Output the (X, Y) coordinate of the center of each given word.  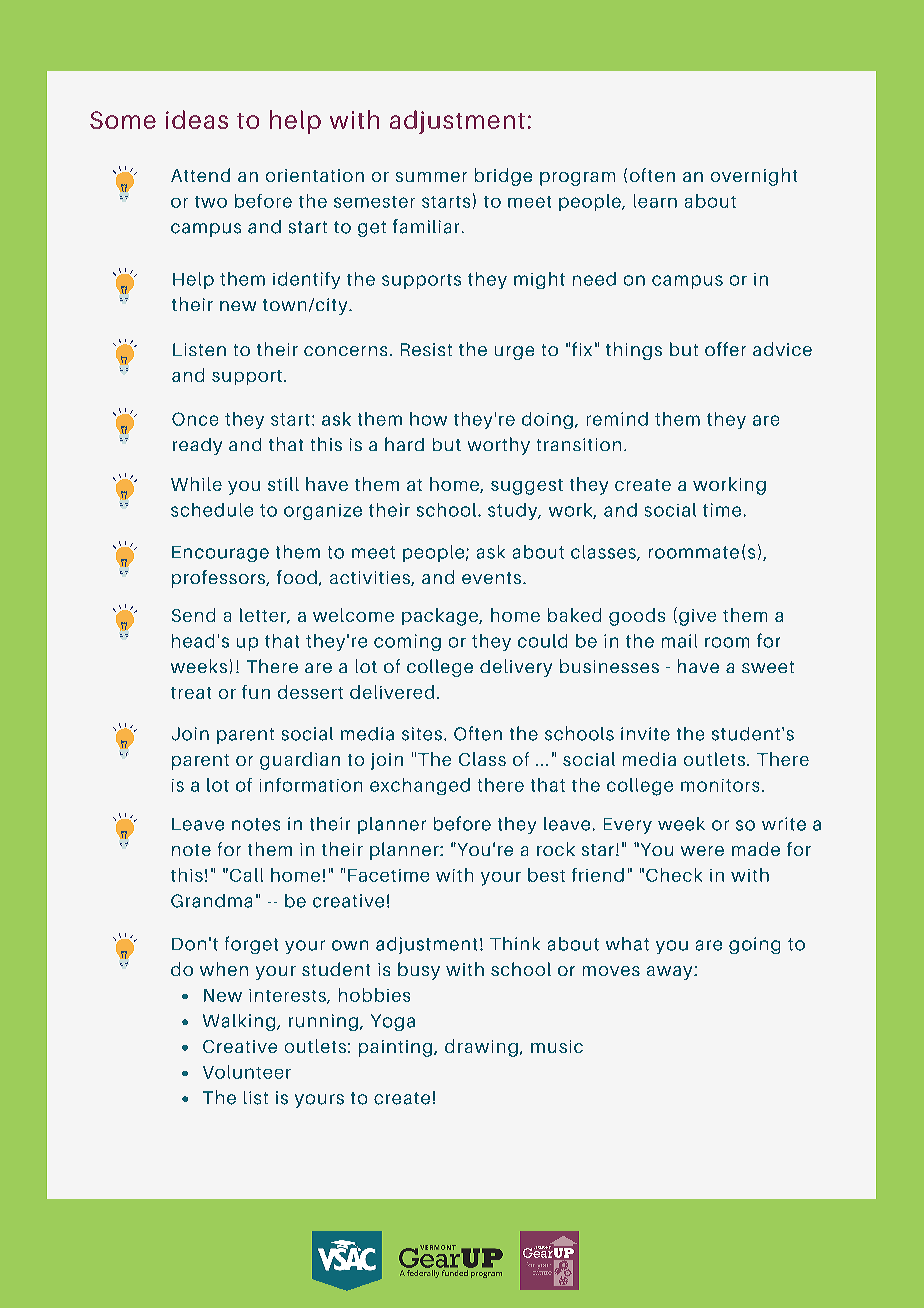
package (441, 617)
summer (431, 177)
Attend (200, 175)
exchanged (420, 786)
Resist (426, 349)
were (702, 851)
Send (193, 615)
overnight (754, 177)
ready (197, 446)
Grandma (211, 901)
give (697, 617)
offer (725, 349)
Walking (240, 1022)
